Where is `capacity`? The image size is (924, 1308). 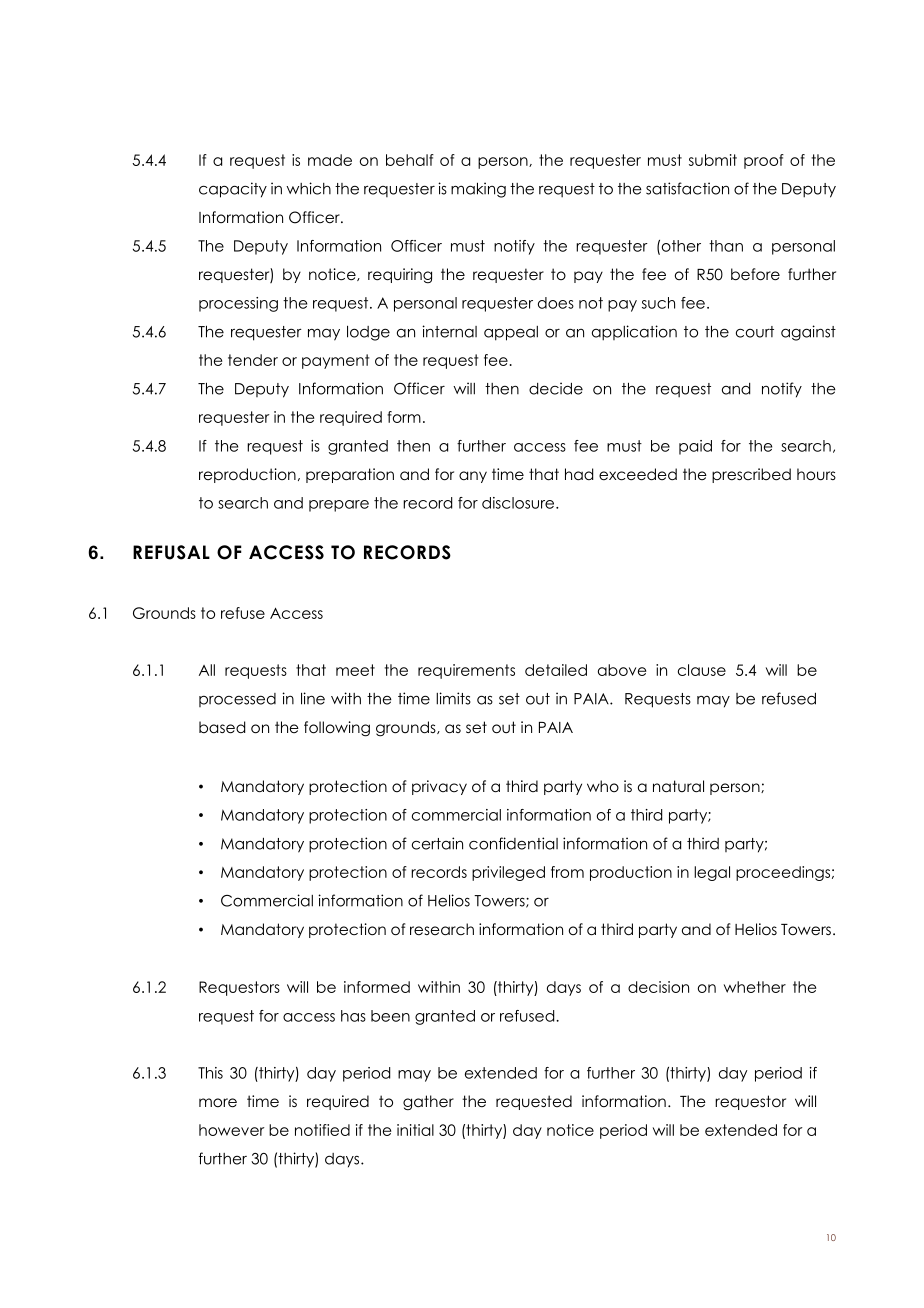 capacity is located at coordinates (233, 190).
